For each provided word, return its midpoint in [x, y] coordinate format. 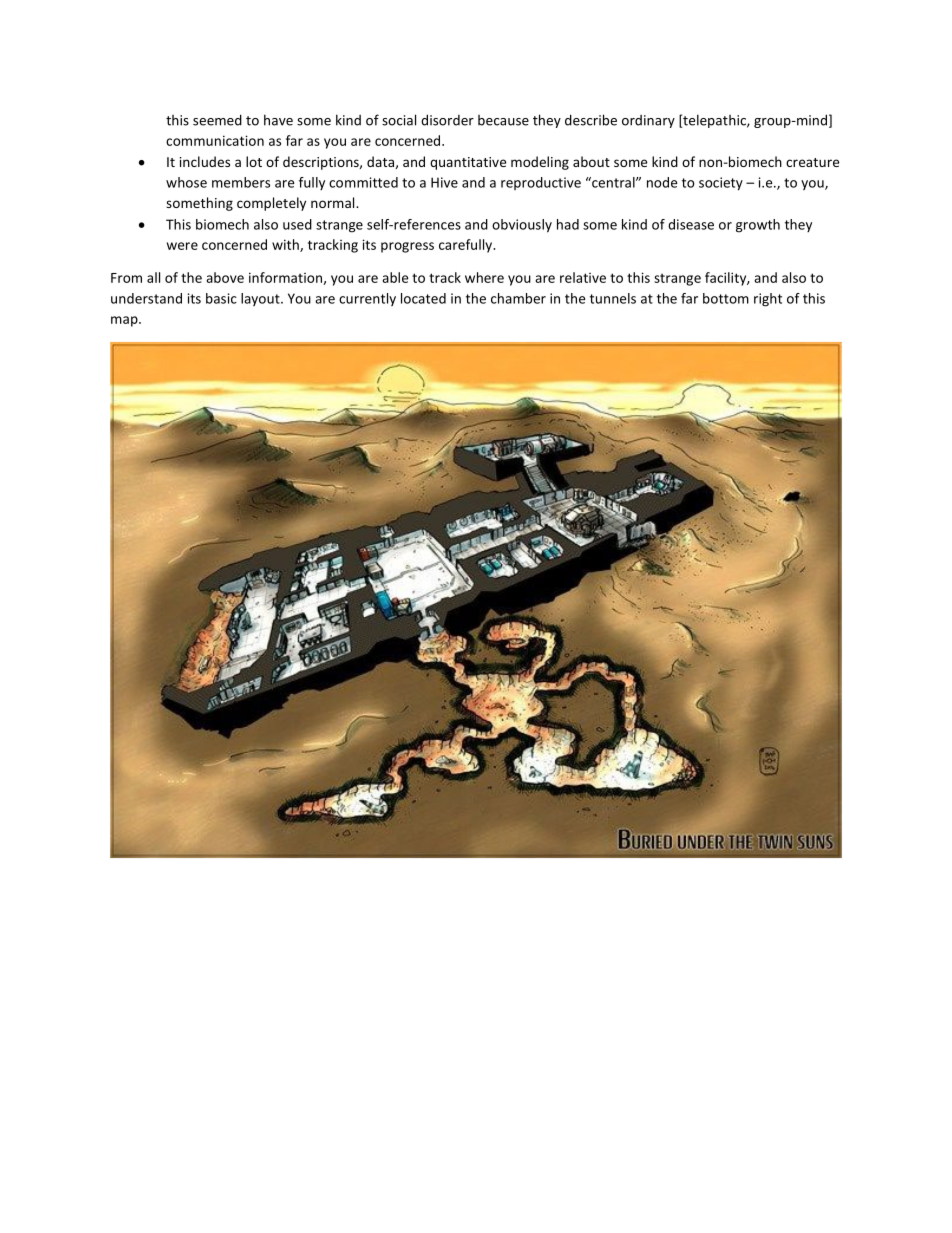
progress [407, 247]
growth [758, 226]
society [721, 184]
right [768, 300]
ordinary [648, 121]
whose [186, 182]
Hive [444, 182]
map [125, 321]
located [423, 298]
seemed [217, 120]
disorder [447, 120]
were [182, 246]
